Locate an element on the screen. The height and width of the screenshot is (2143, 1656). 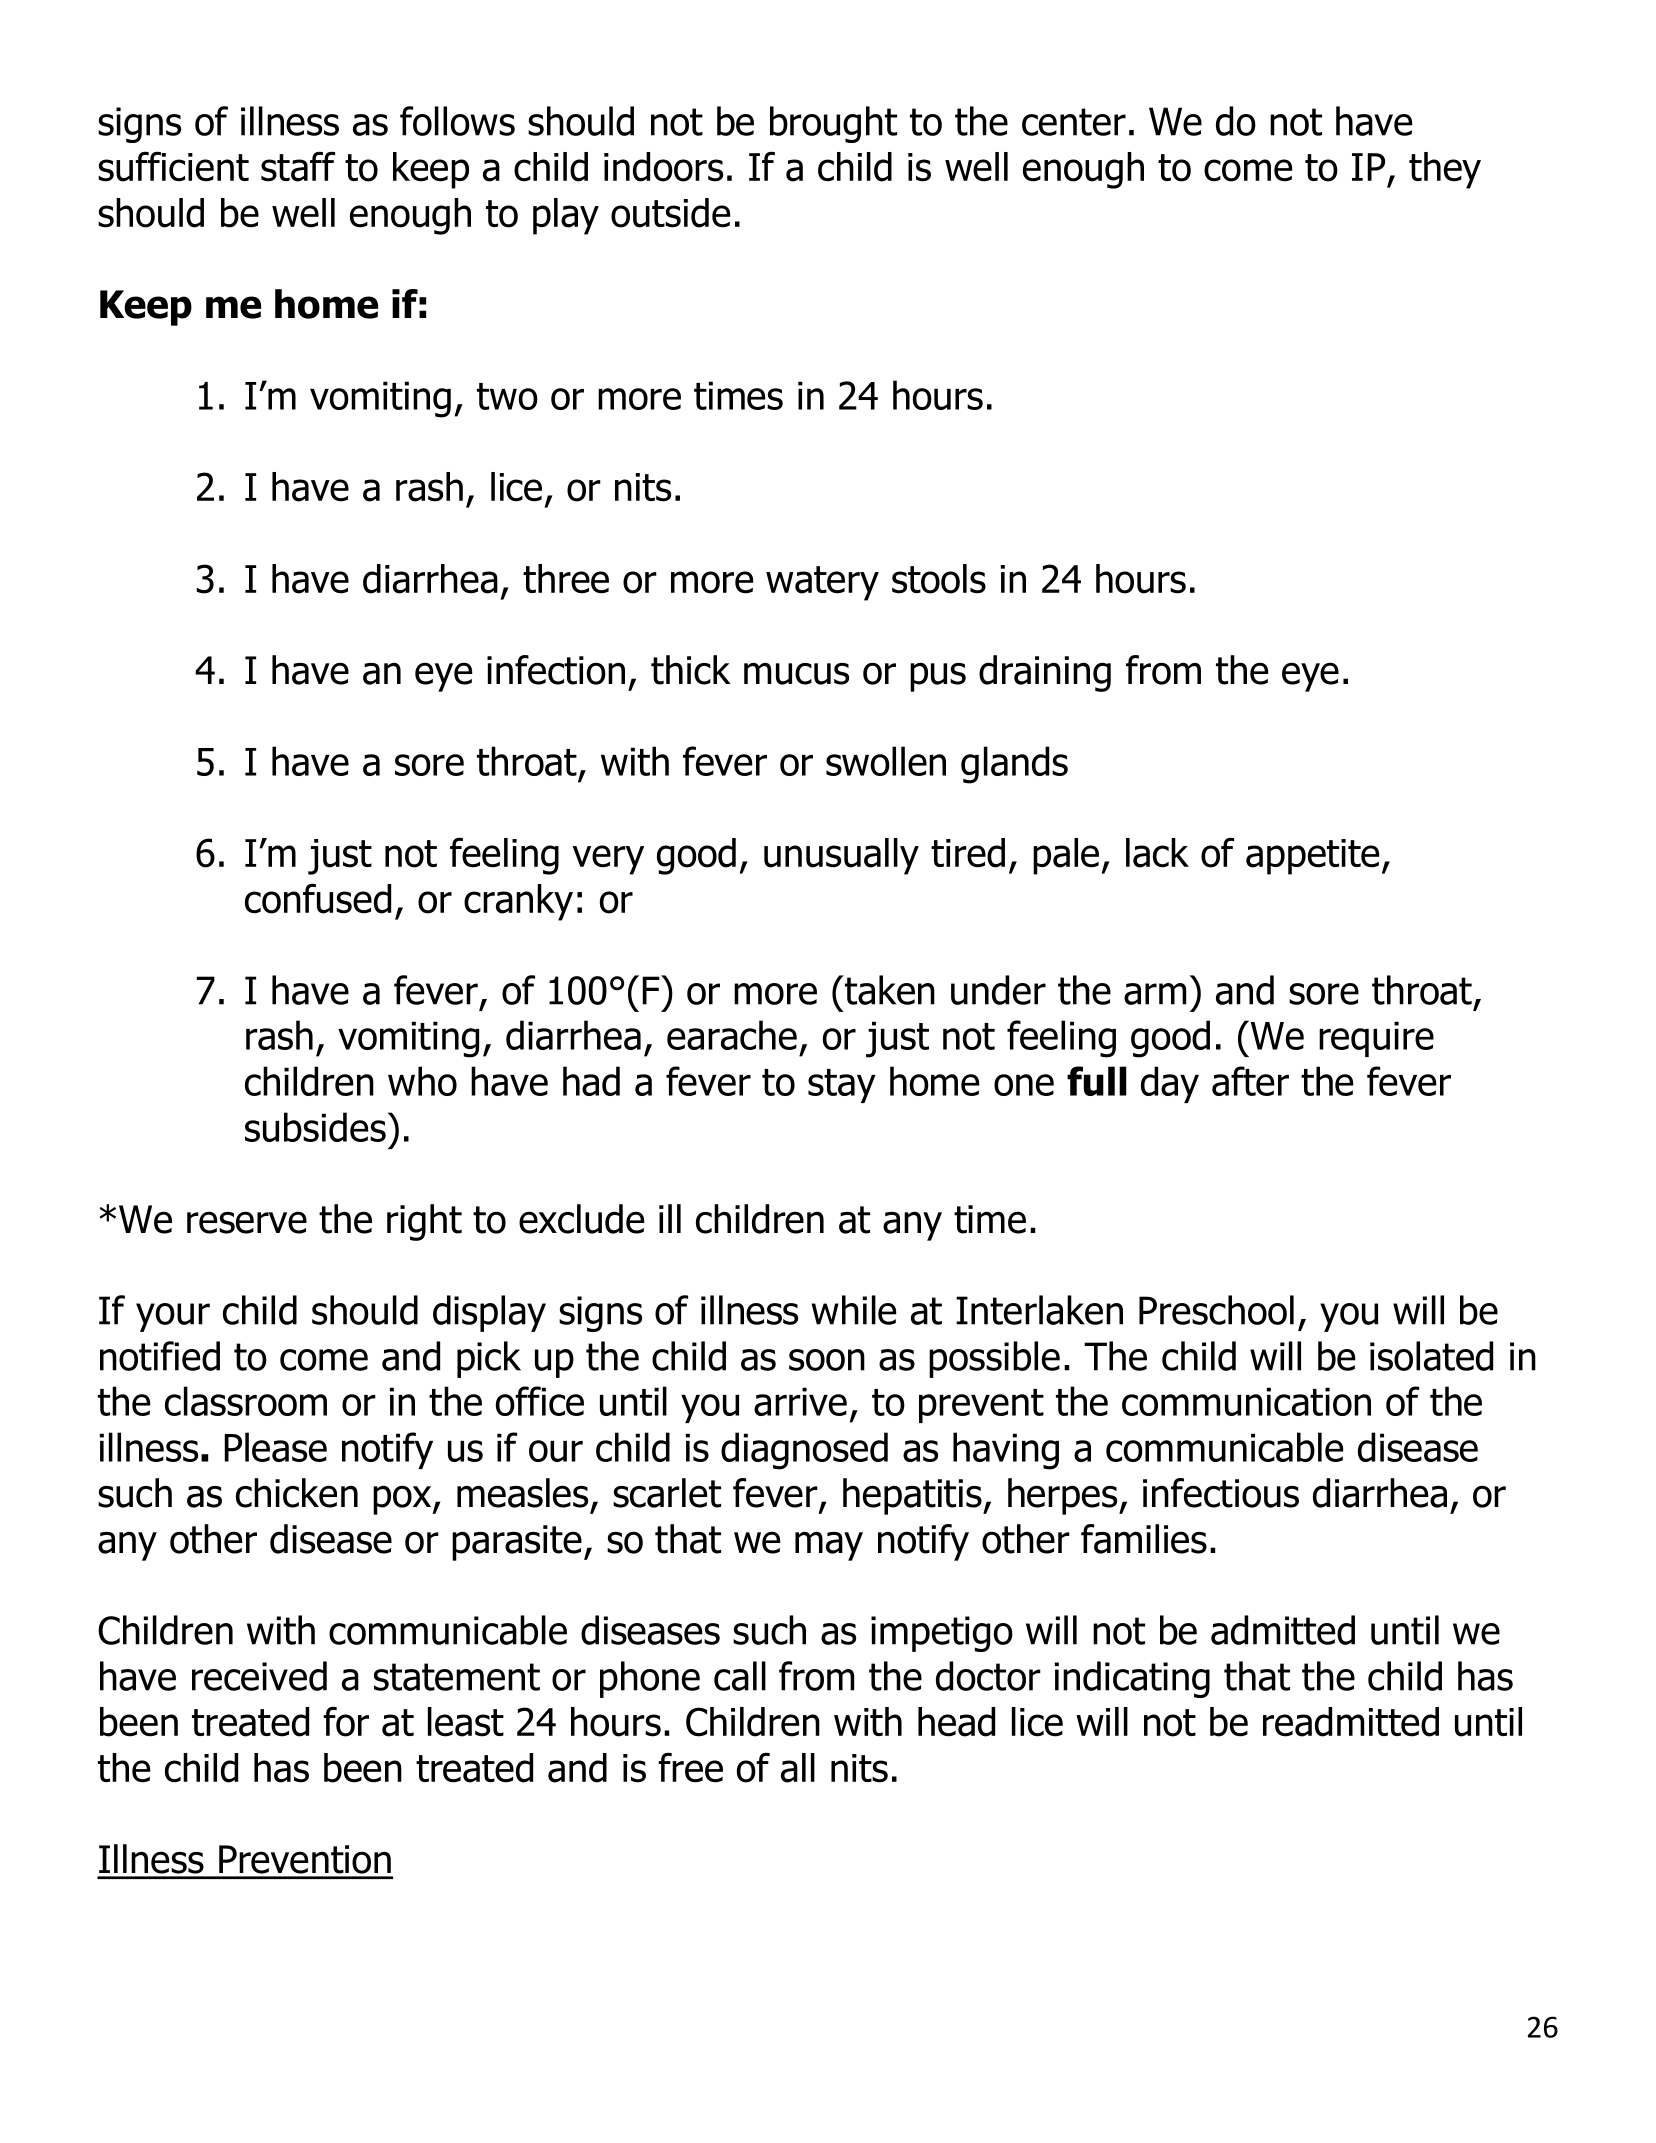
draining is located at coordinates (1045, 673).
